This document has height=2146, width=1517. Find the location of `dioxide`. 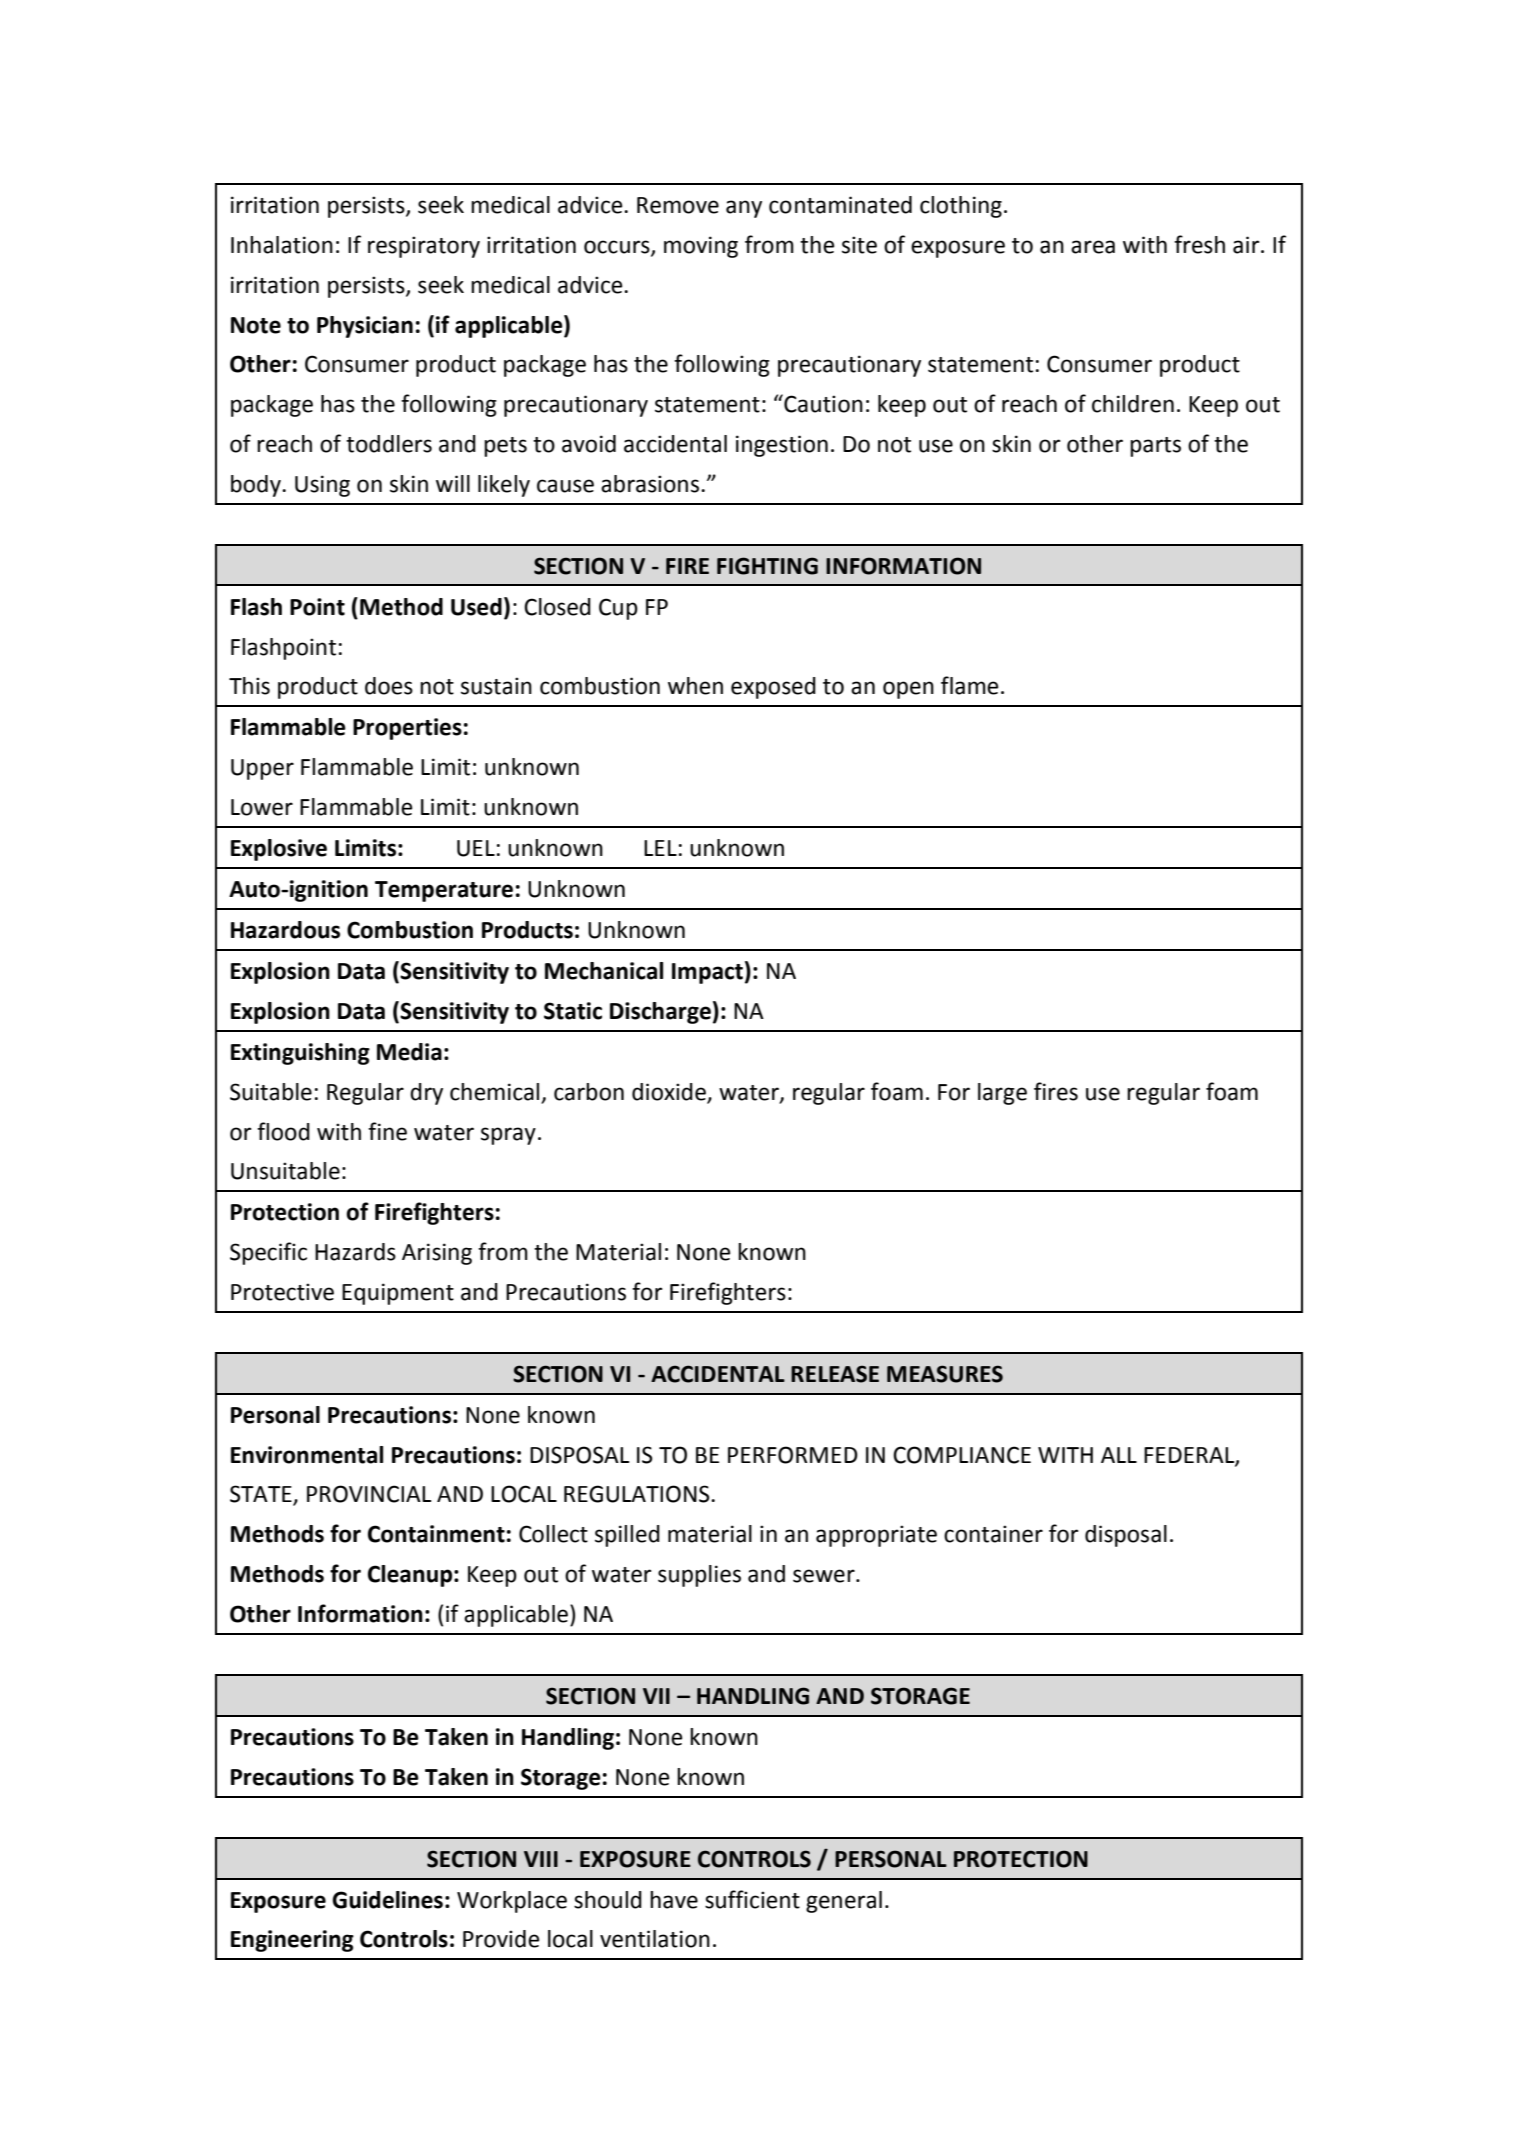

dioxide is located at coordinates (669, 1092).
